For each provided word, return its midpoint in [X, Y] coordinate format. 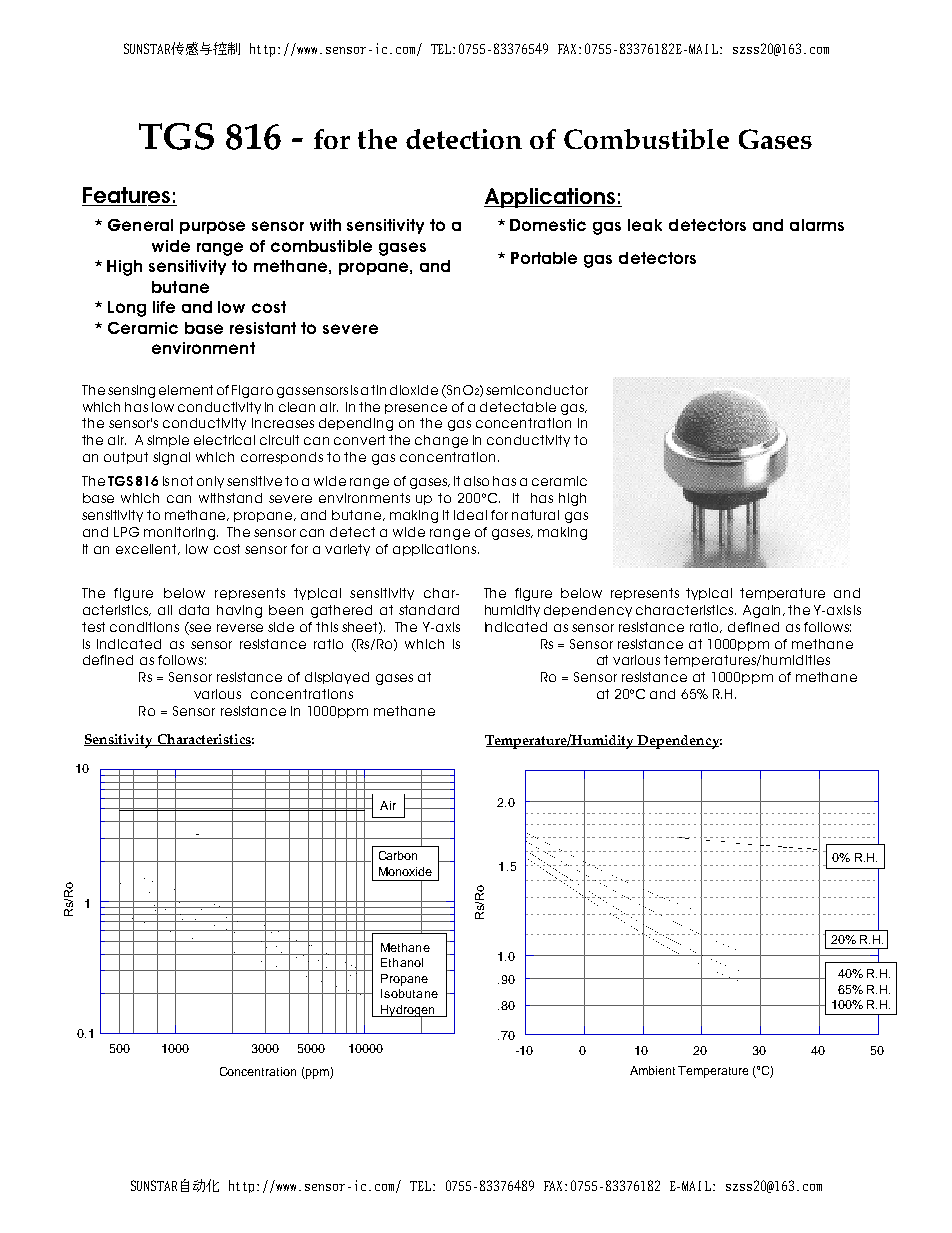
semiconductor [537, 390]
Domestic [548, 225]
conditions [144, 627]
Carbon [398, 855]
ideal [470, 515]
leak [645, 225]
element [186, 390]
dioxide [414, 390]
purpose [212, 227]
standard [429, 610]
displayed [337, 678]
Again [763, 611]
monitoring [181, 533]
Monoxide [405, 871]
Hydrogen [408, 1012]
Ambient [652, 1070]
